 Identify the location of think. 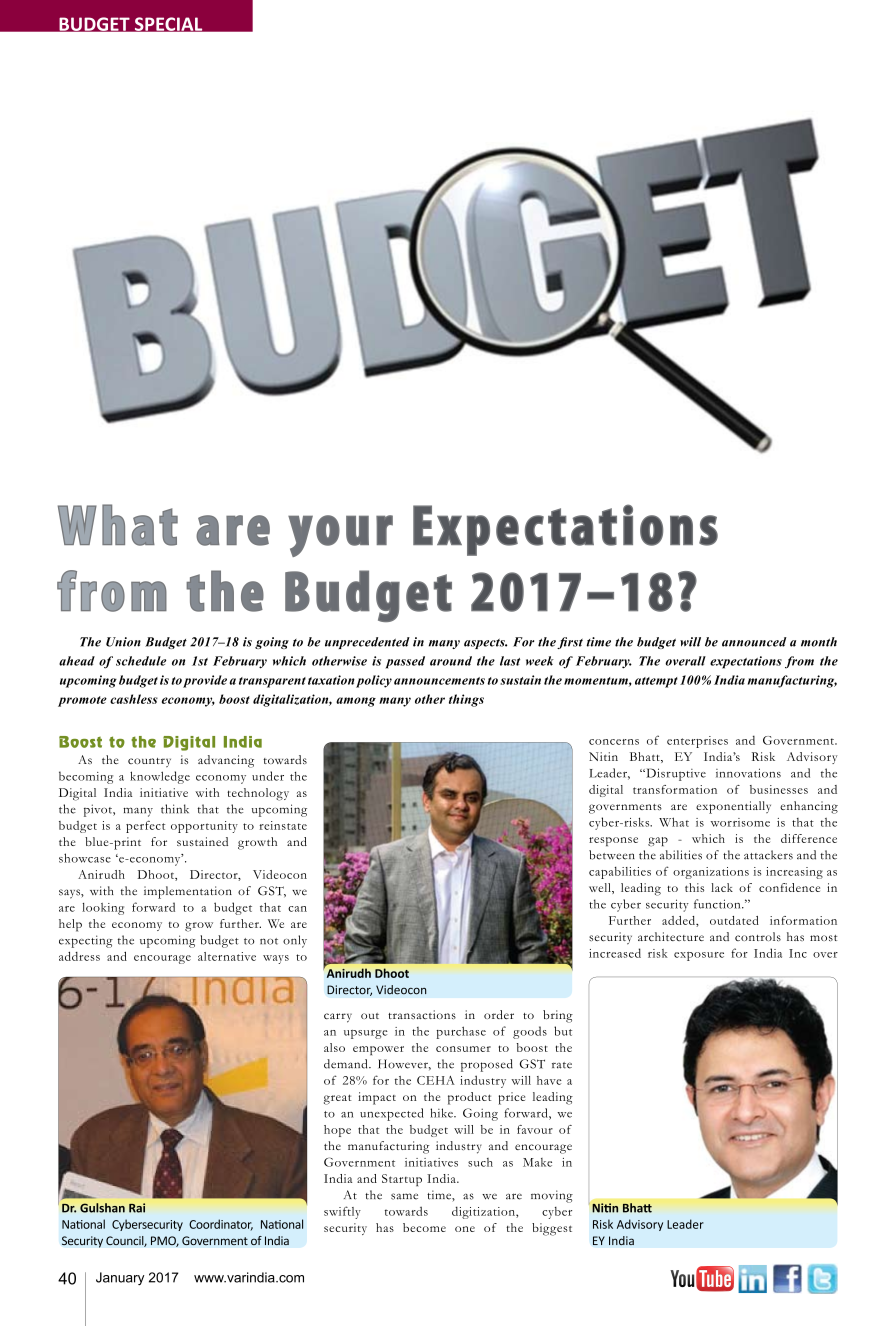
(175, 809).
